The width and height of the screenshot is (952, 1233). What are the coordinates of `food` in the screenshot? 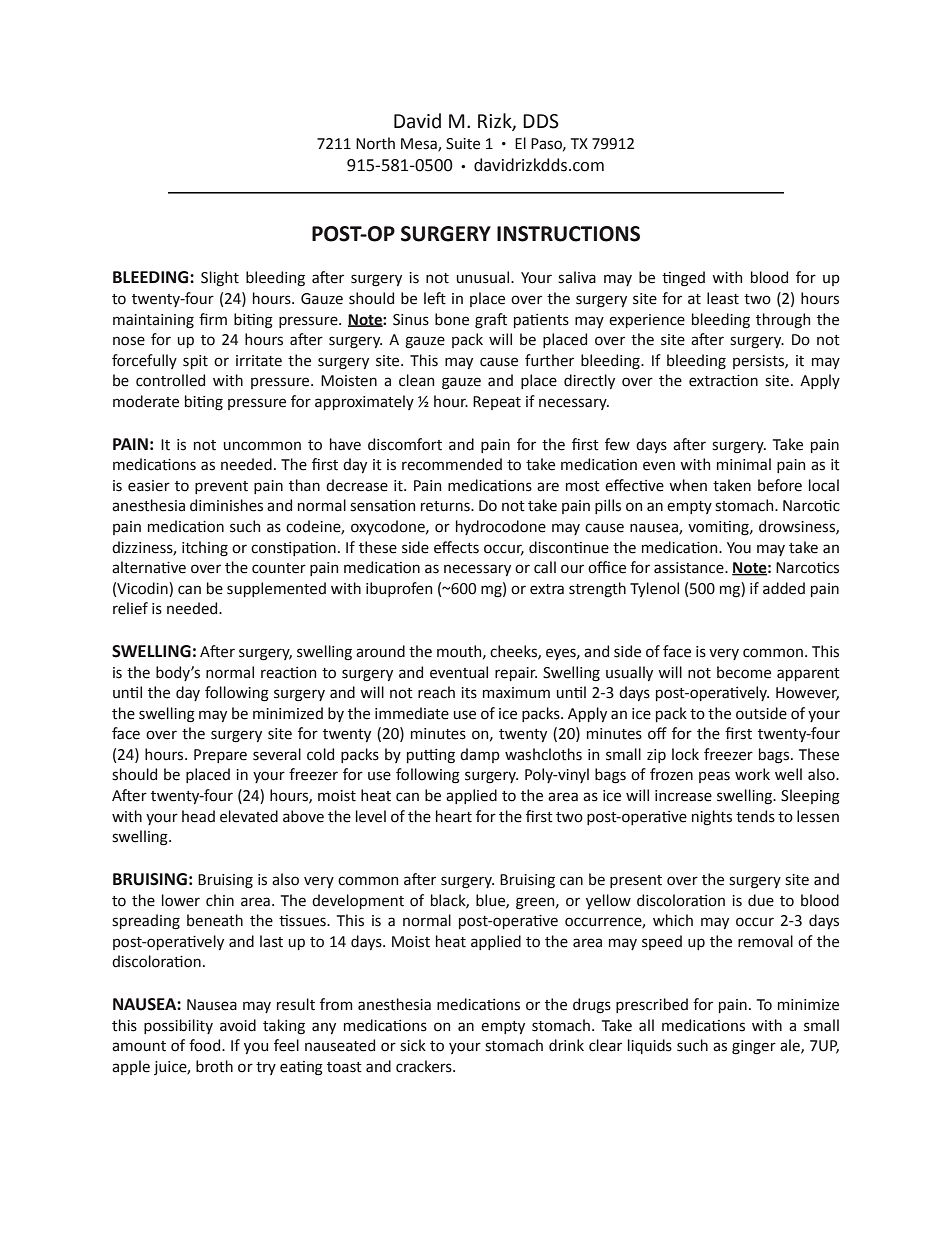 It's located at (206, 1045).
